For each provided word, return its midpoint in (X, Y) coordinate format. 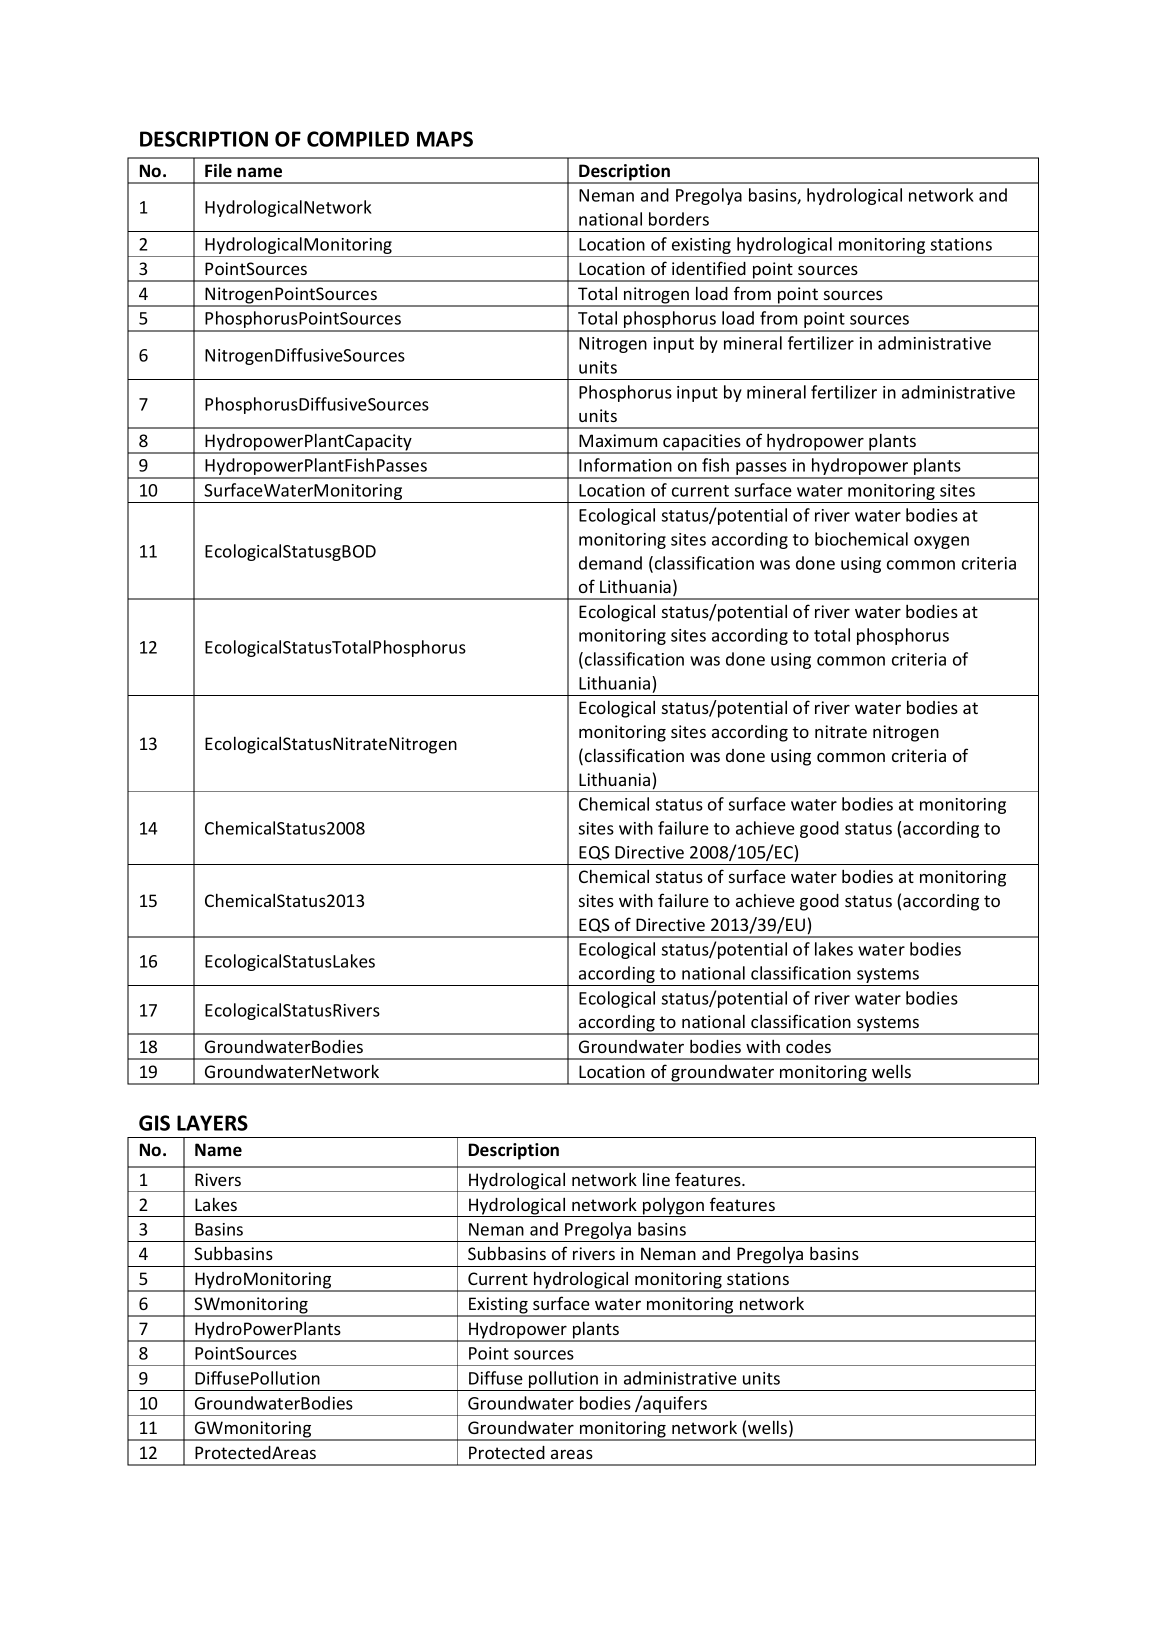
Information (625, 465)
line (656, 1179)
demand (610, 563)
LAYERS (212, 1123)
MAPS (445, 139)
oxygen (941, 542)
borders (679, 219)
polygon (673, 1207)
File (218, 170)
